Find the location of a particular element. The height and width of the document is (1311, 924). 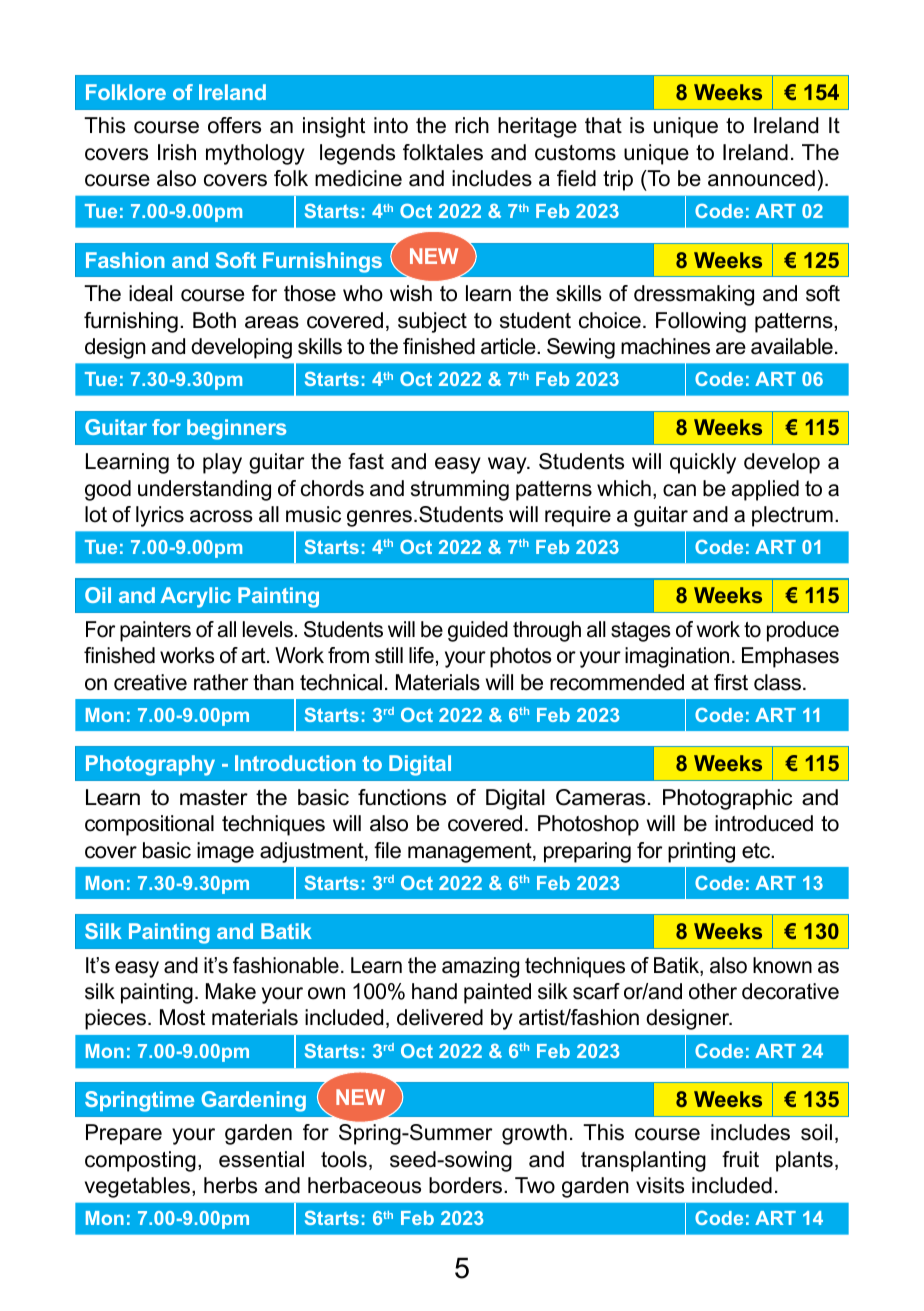

first is located at coordinates (731, 682).
